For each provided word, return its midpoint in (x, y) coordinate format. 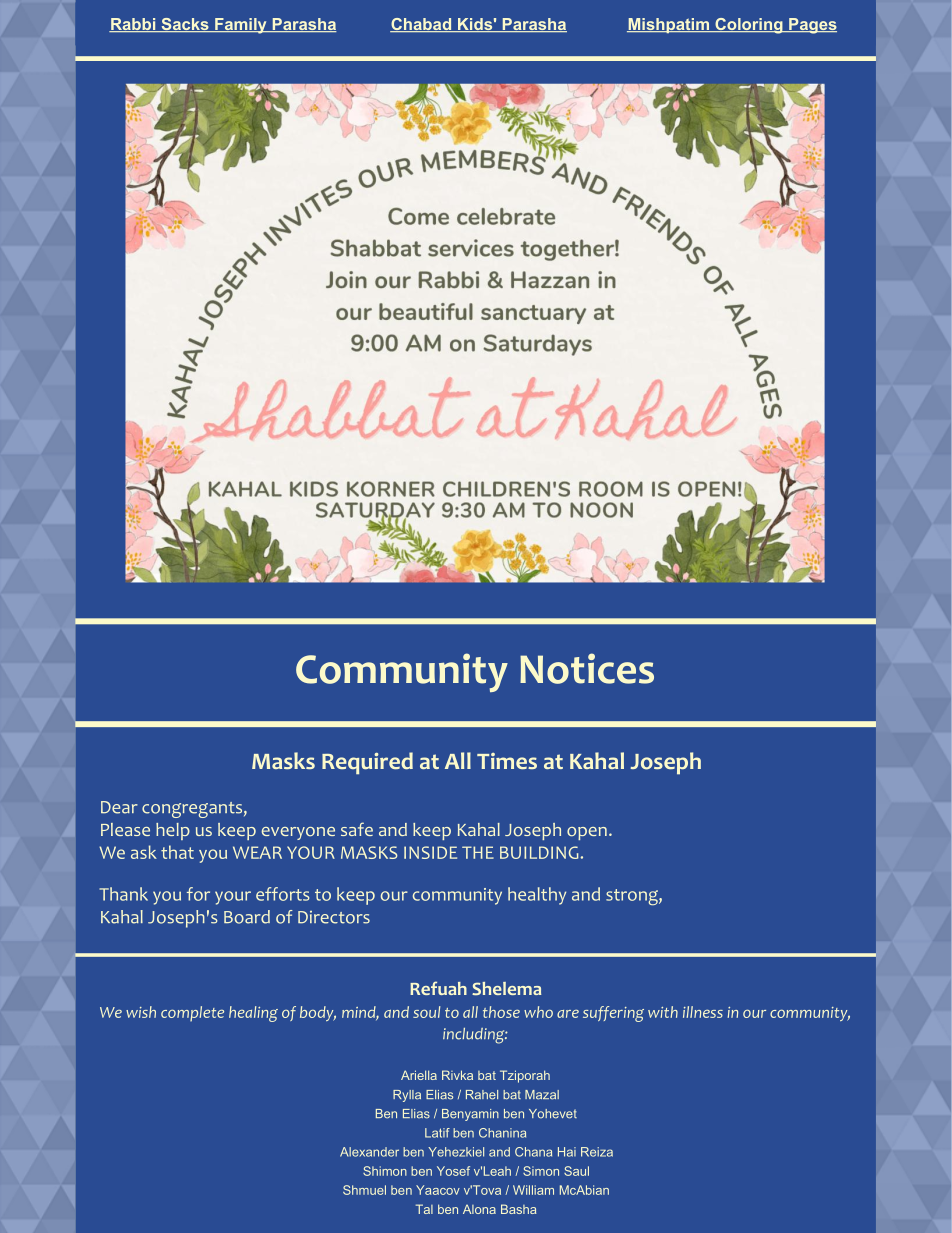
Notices (587, 668)
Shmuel (364, 1190)
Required (367, 763)
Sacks (185, 25)
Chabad (422, 25)
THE (478, 852)
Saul (576, 1171)
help (173, 831)
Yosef (453, 1171)
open (587, 833)
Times (507, 761)
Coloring (749, 26)
